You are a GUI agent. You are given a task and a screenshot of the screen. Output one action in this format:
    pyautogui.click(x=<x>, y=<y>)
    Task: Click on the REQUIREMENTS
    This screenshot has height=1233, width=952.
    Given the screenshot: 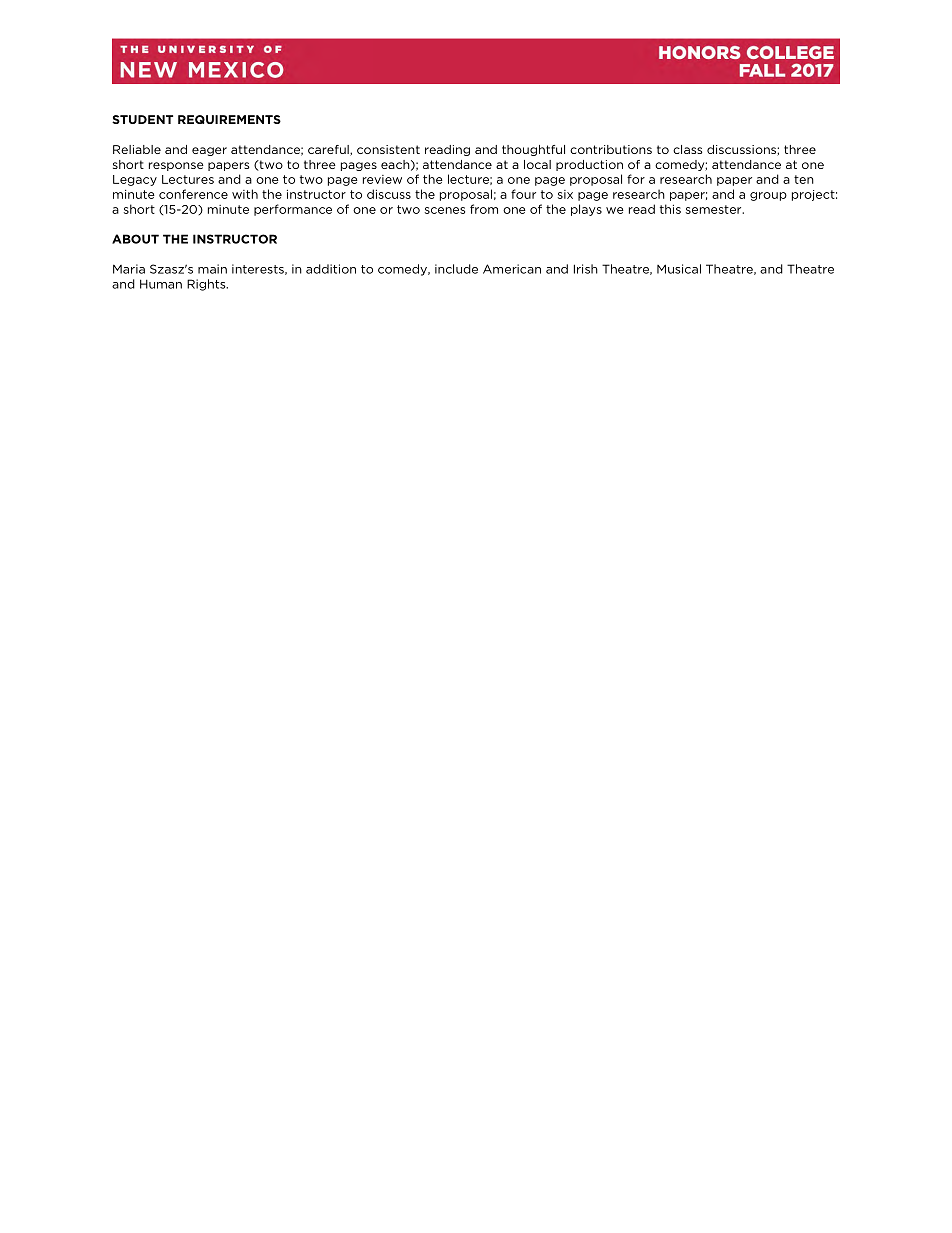 What is the action you would take?
    pyautogui.click(x=229, y=119)
